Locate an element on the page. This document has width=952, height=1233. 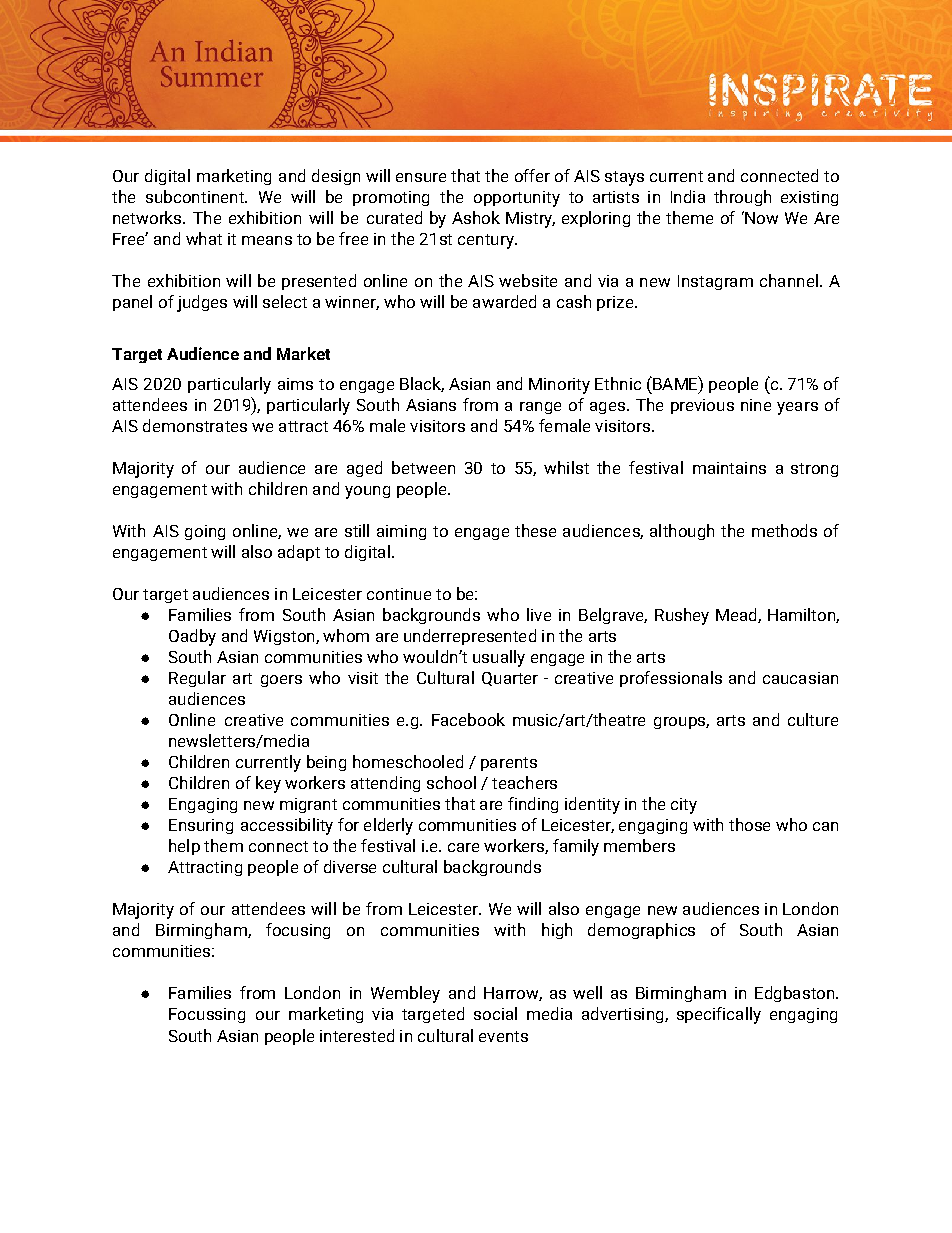
help is located at coordinates (184, 847).
